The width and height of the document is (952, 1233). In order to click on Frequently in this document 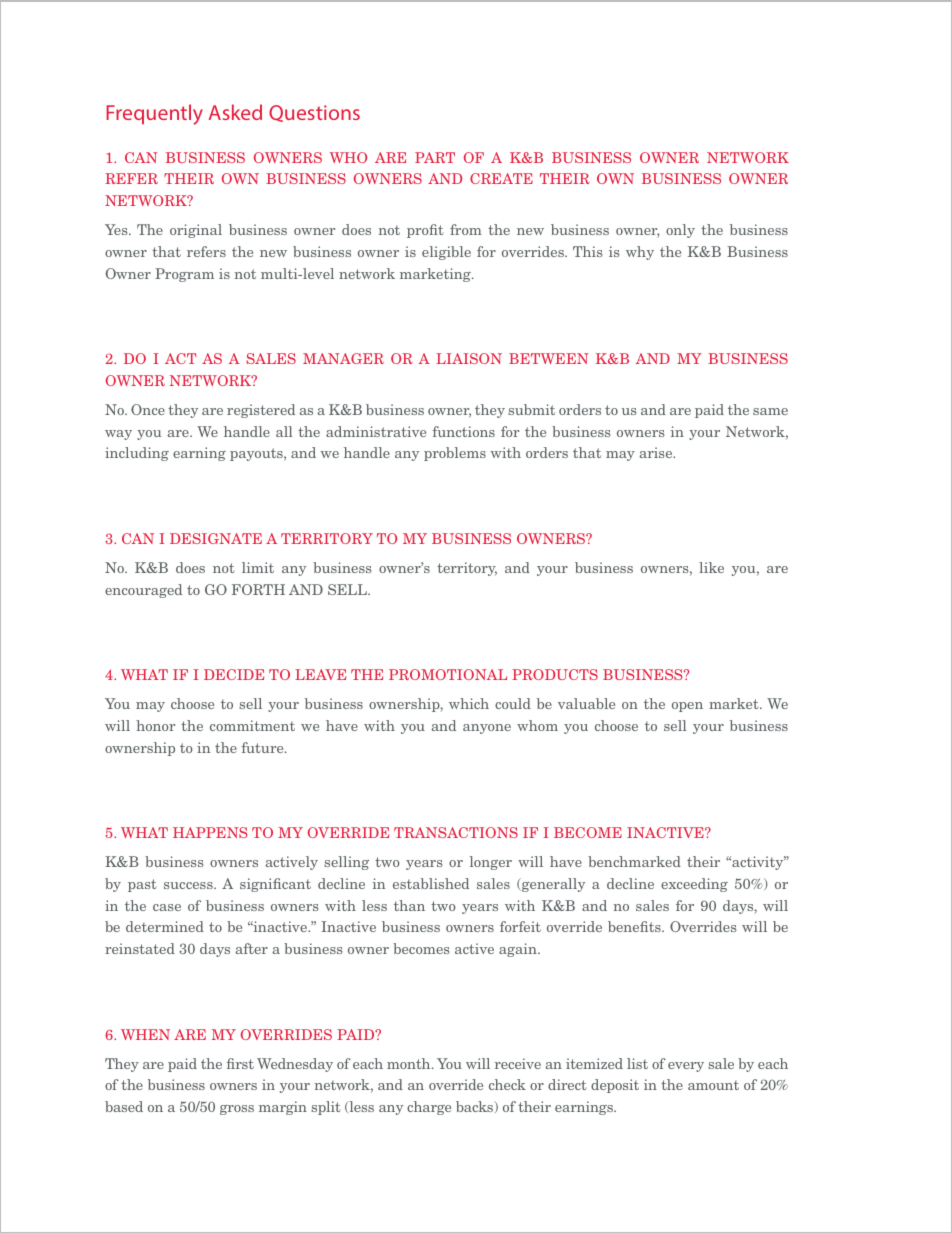, I will do `click(154, 114)`.
